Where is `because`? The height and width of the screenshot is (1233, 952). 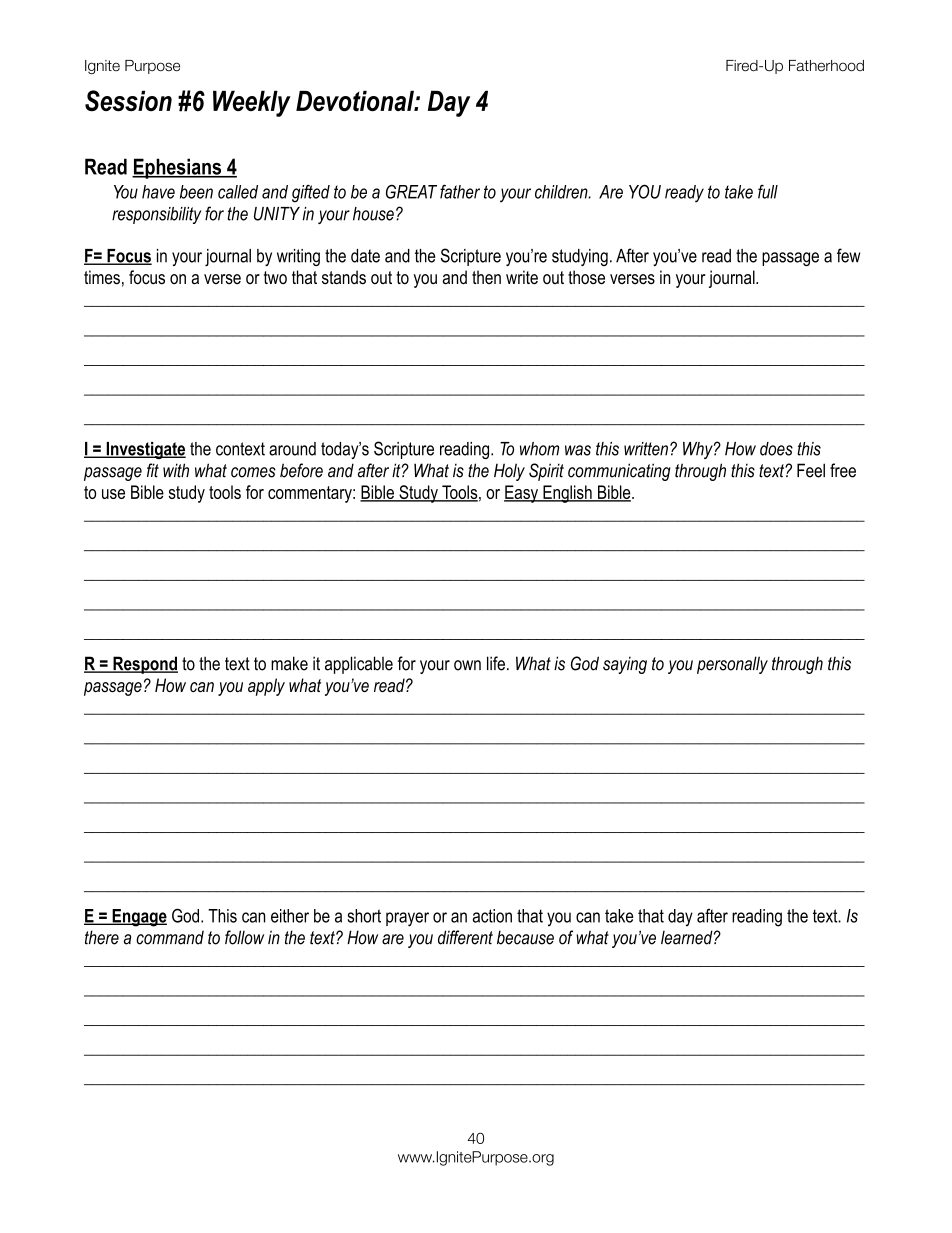
because is located at coordinates (525, 937).
